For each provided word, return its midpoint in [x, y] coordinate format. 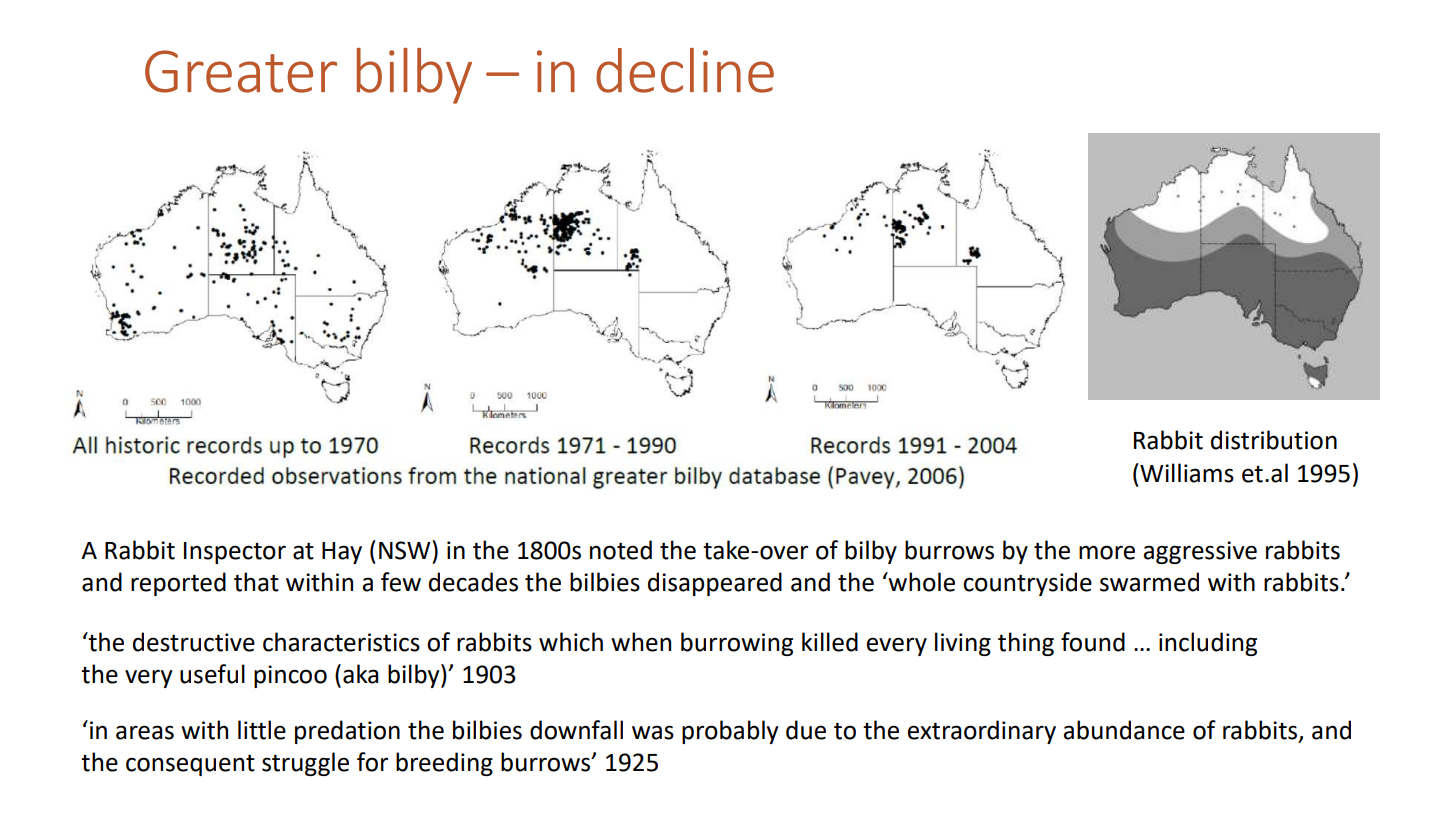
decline [685, 70]
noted [621, 550]
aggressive [1200, 552]
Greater [241, 71]
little [262, 730]
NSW [406, 550]
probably [730, 732]
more [1107, 552]
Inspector [235, 553]
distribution [1274, 440]
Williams [1186, 473]
